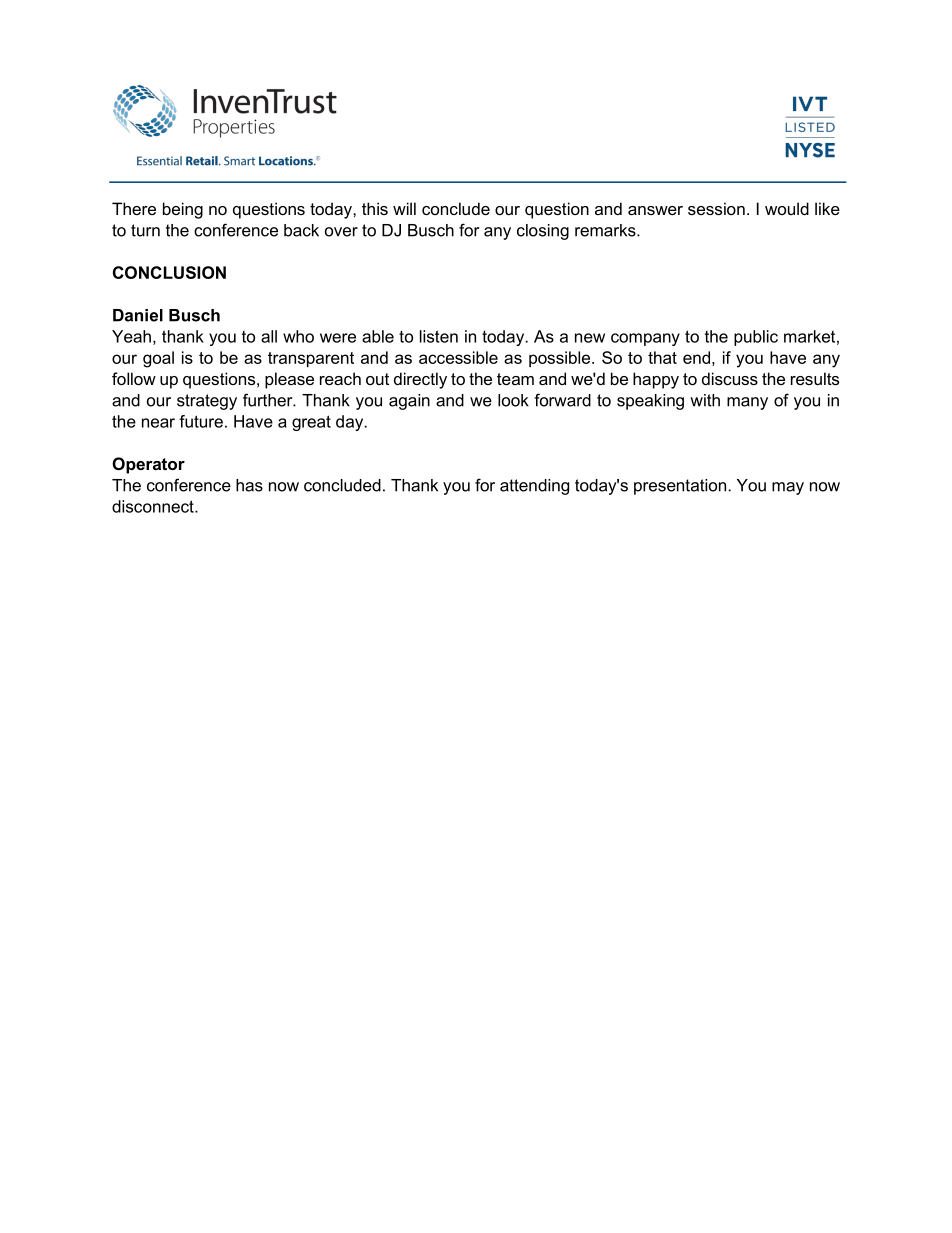 The width and height of the image is (952, 1233). I want to click on will, so click(404, 208).
